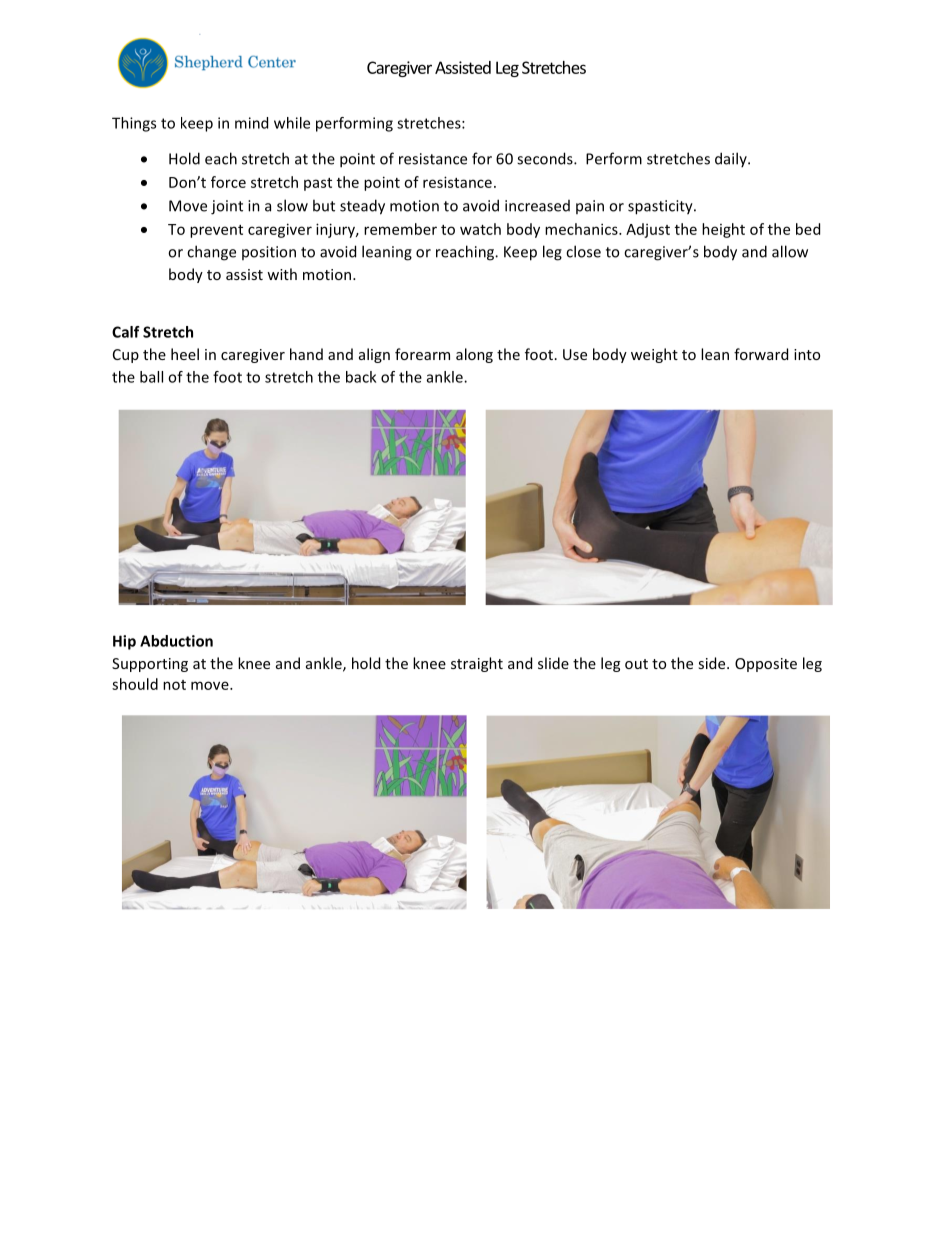 This screenshot has height=1233, width=952. What do you see at coordinates (251, 123) in the screenshot?
I see `mind` at bounding box center [251, 123].
